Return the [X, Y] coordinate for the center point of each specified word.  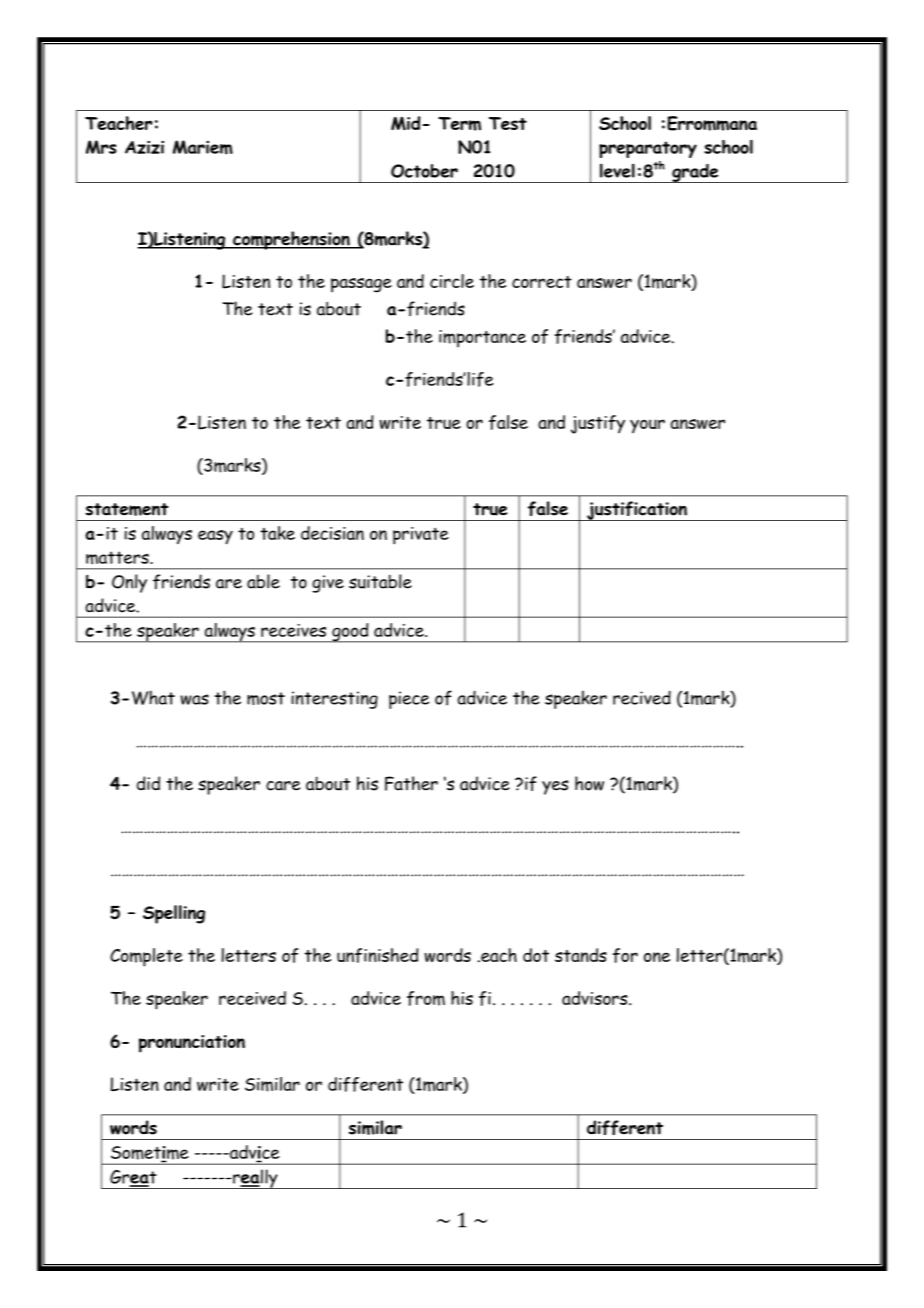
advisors [596, 998]
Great [133, 1178]
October [424, 171]
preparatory [648, 149]
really [255, 1179]
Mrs [101, 147]
